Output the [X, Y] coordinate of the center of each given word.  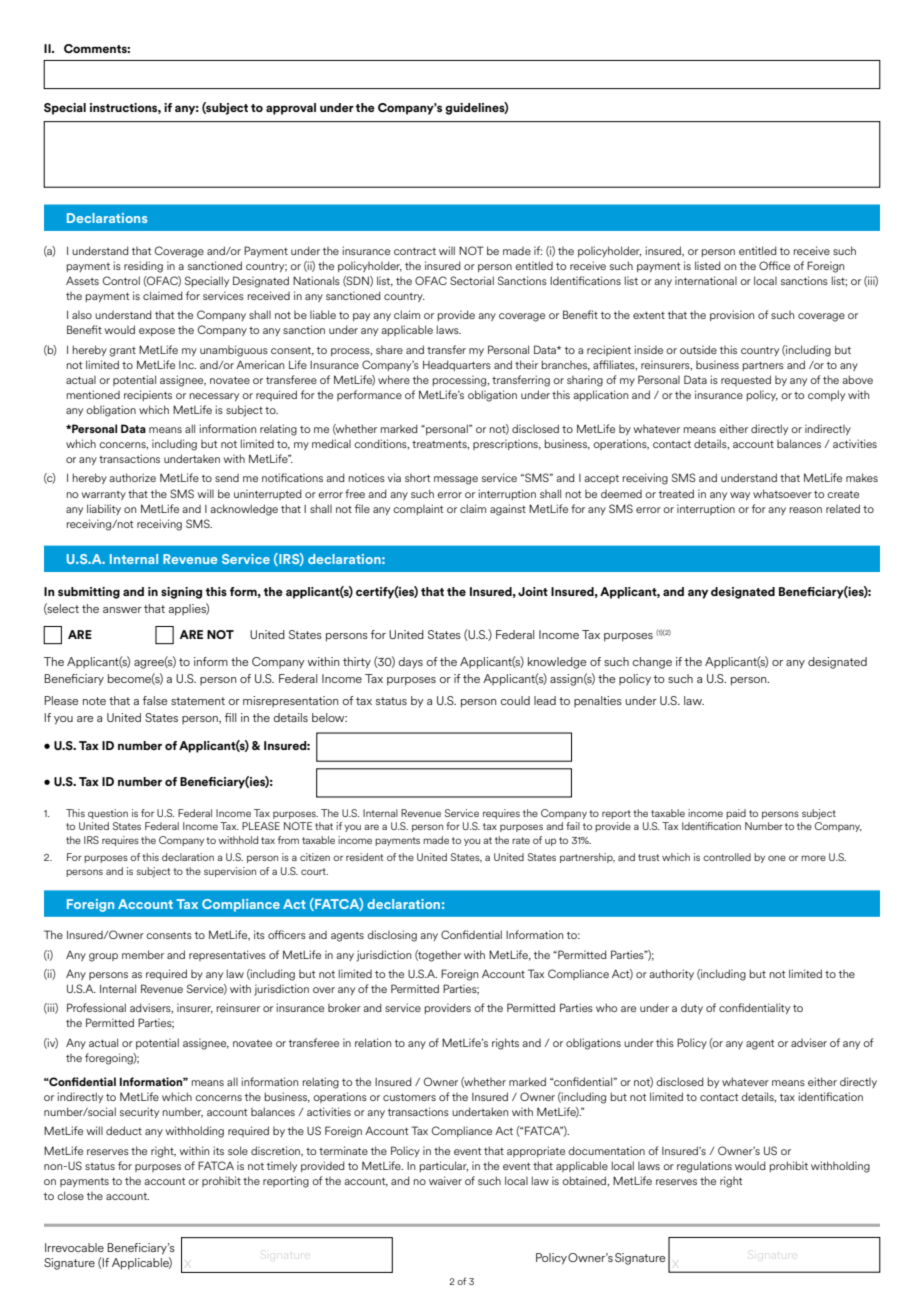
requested [746, 380]
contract [415, 251]
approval [291, 109]
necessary [214, 397]
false [155, 700]
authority [671, 974]
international [706, 280]
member [143, 954]
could [515, 700]
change [652, 663]
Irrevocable [74, 1247]
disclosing [392, 936]
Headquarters [457, 365]
